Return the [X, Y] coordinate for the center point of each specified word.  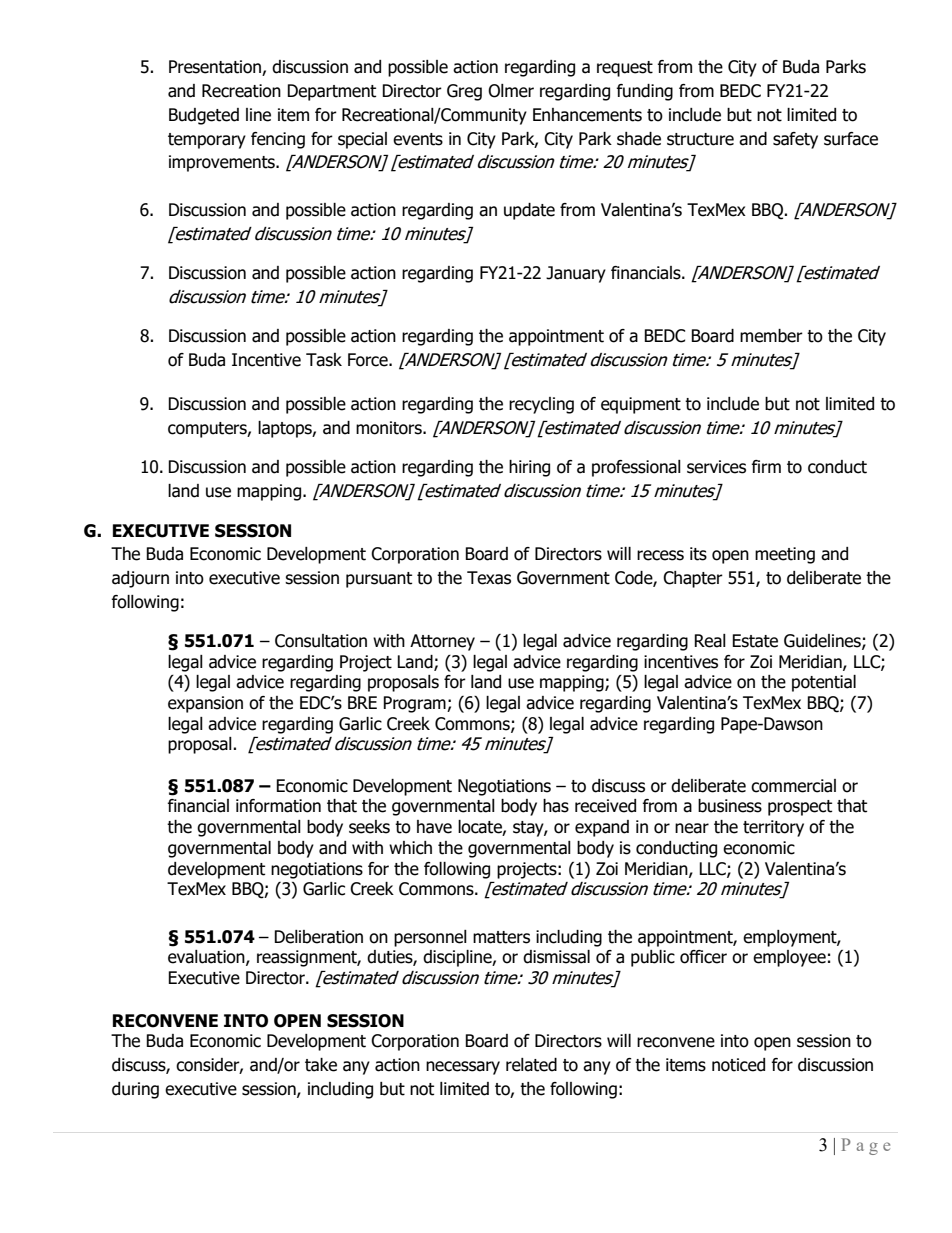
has [556, 806]
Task [324, 360]
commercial [793, 786]
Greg [464, 92]
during [135, 1090]
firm [766, 466]
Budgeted [204, 116]
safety [795, 140]
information [278, 806]
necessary [463, 1068]
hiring [529, 468]
